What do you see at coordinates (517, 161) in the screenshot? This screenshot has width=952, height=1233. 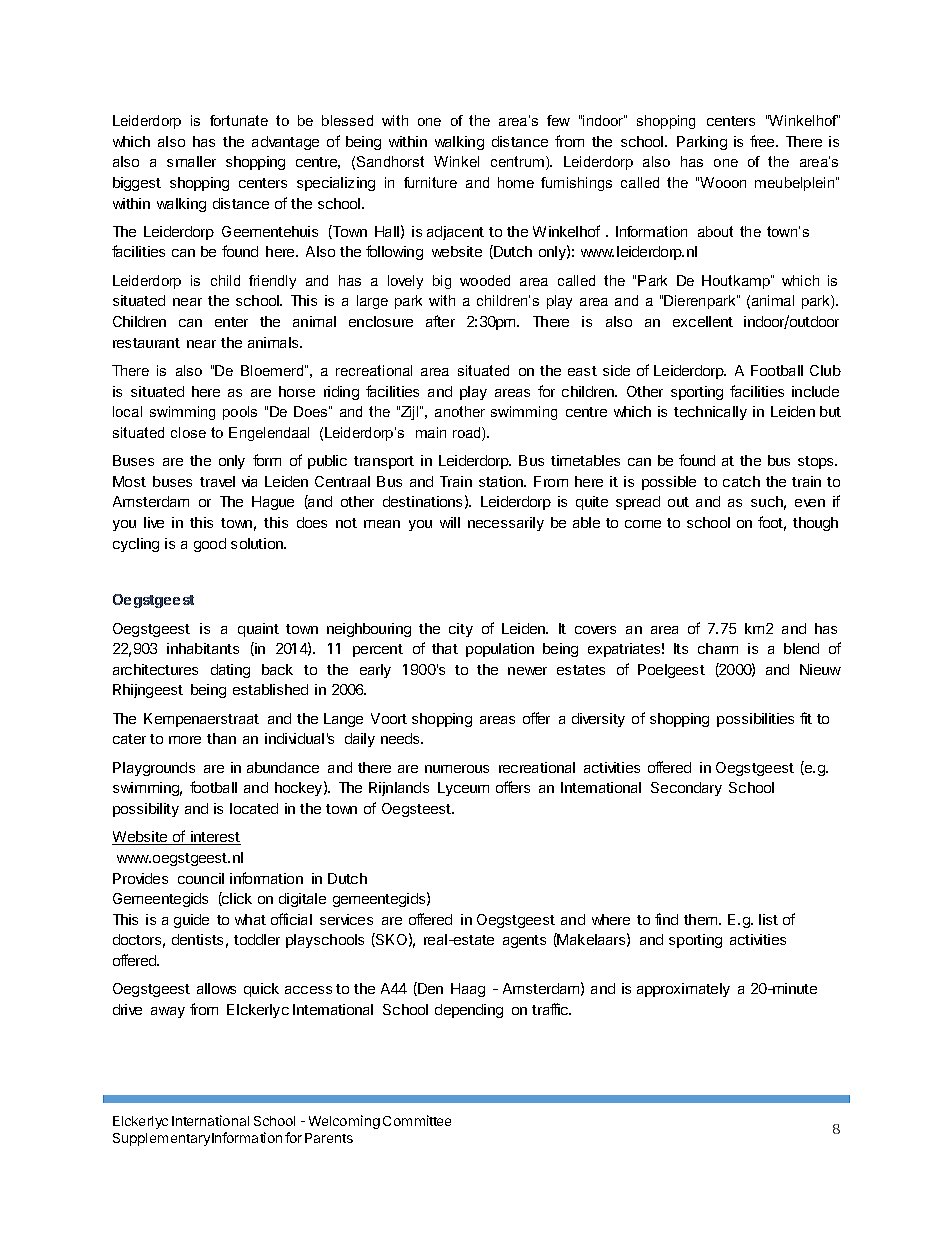 I see `centrum` at bounding box center [517, 161].
